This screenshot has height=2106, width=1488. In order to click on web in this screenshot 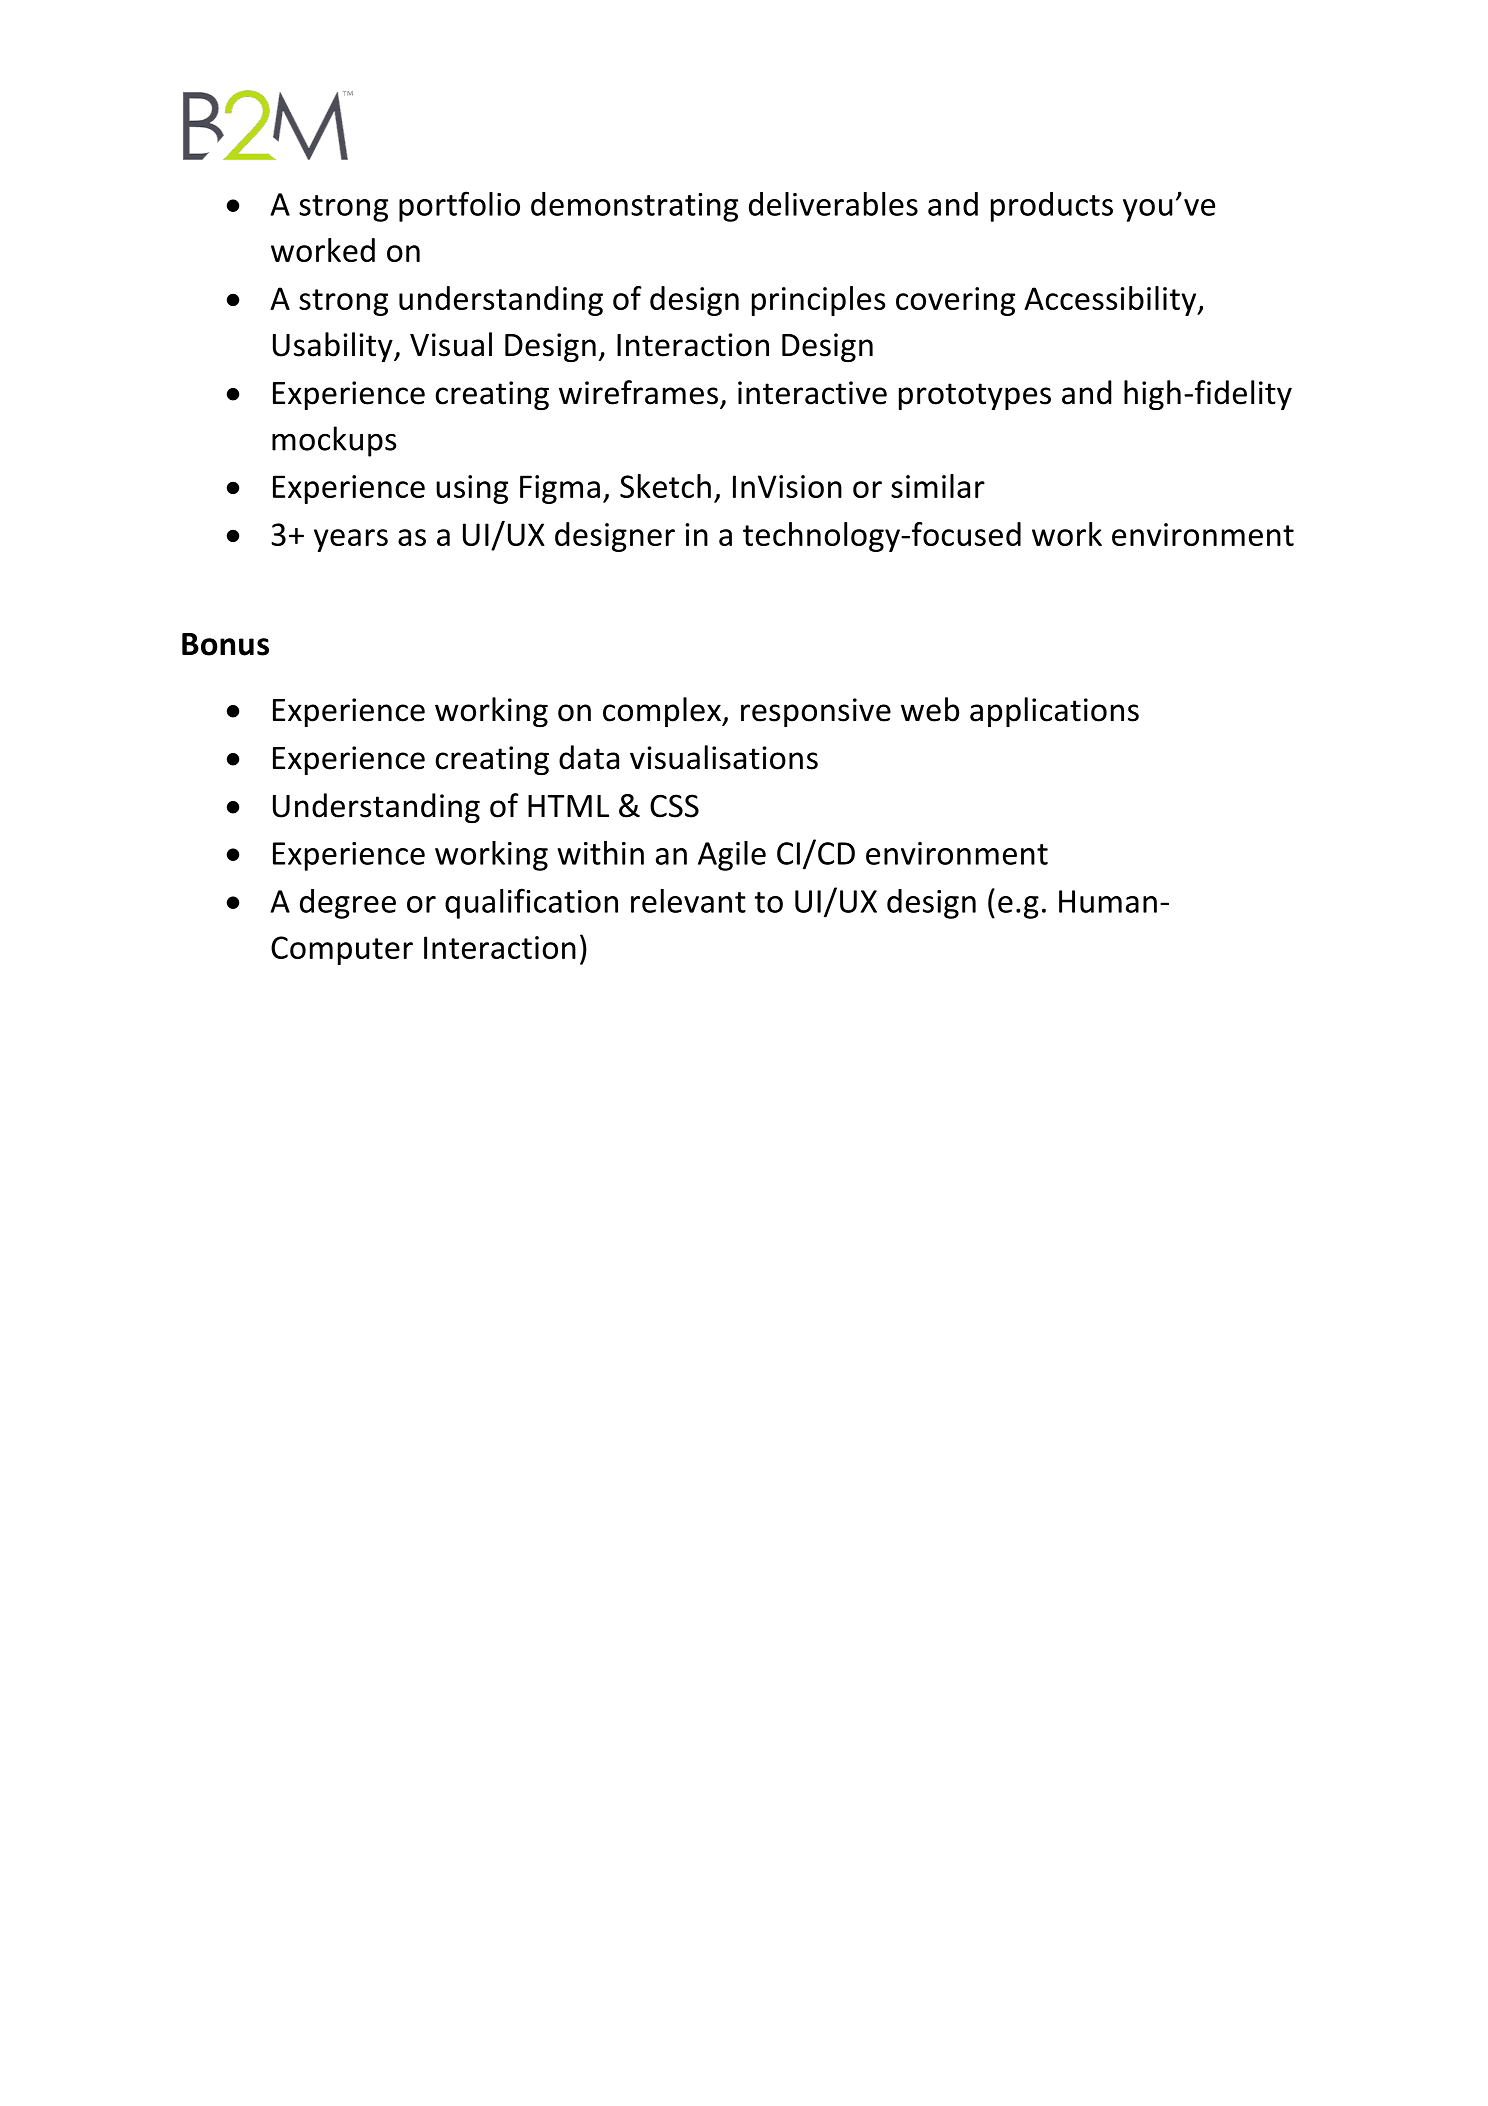, I will do `click(930, 709)`.
